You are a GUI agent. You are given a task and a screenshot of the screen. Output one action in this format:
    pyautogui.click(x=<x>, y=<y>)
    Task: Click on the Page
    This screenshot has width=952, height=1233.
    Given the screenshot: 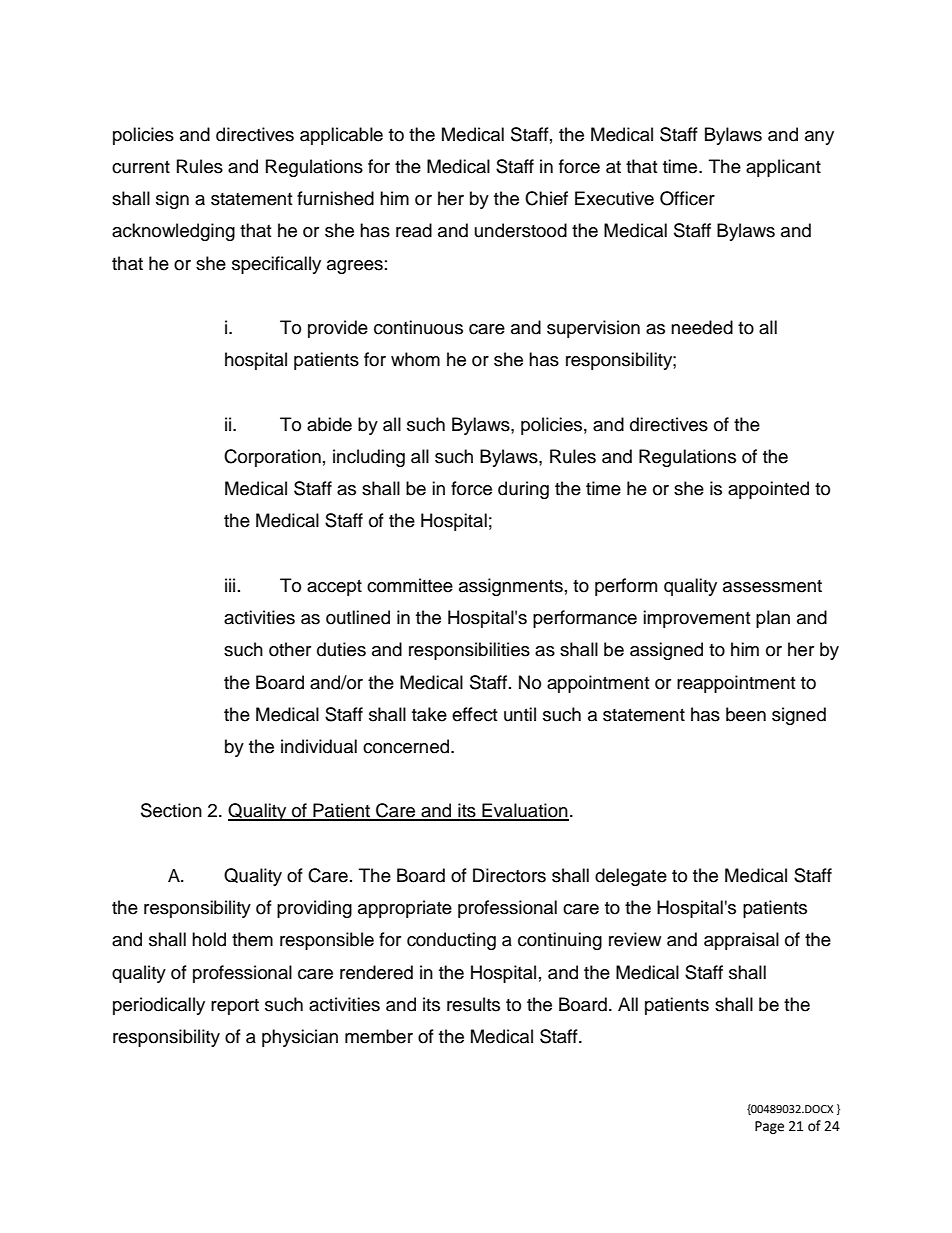 What is the action you would take?
    pyautogui.click(x=769, y=1127)
